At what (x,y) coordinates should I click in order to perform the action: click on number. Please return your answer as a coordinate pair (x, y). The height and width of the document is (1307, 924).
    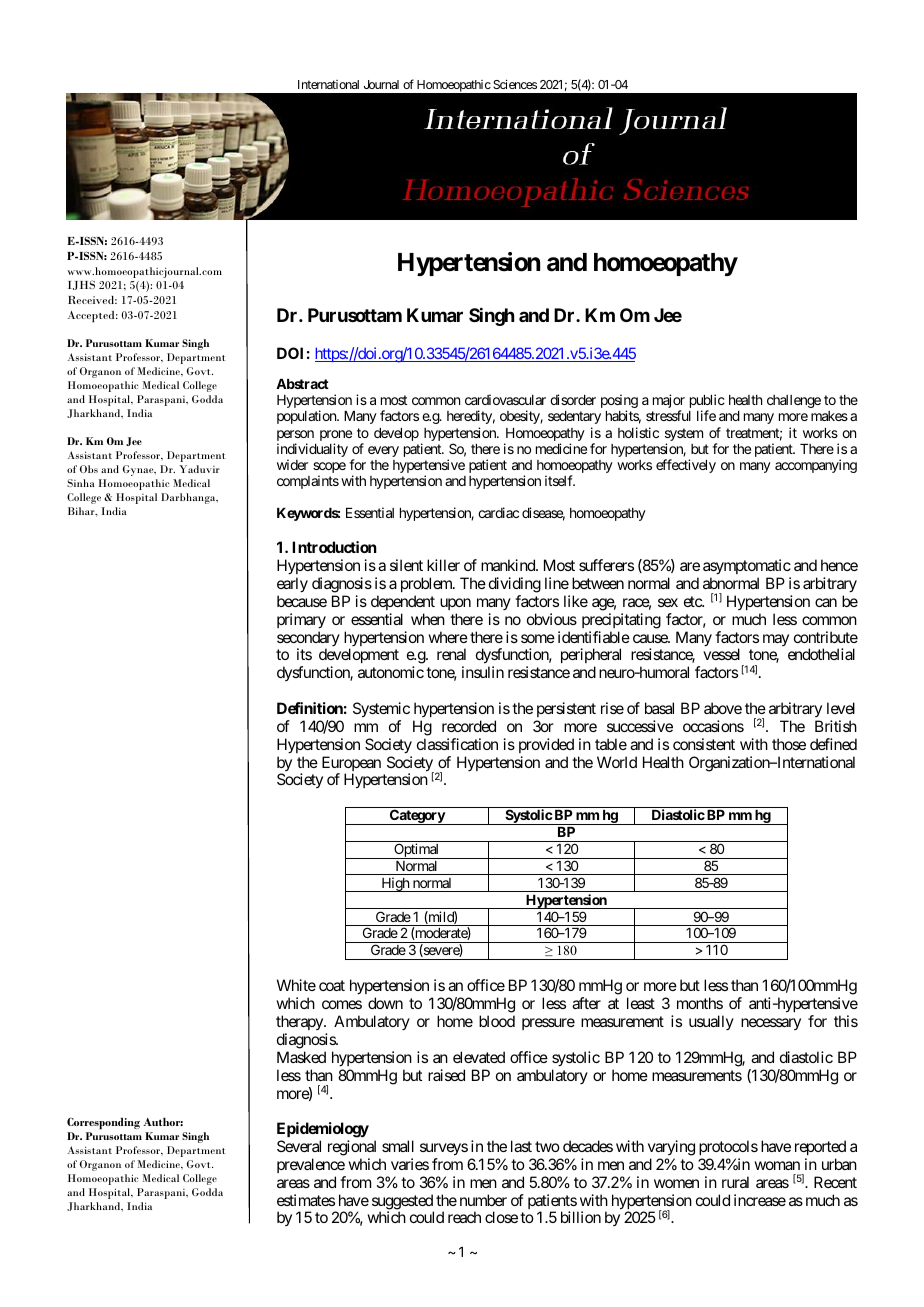
    Looking at the image, I should click on (483, 1200).
